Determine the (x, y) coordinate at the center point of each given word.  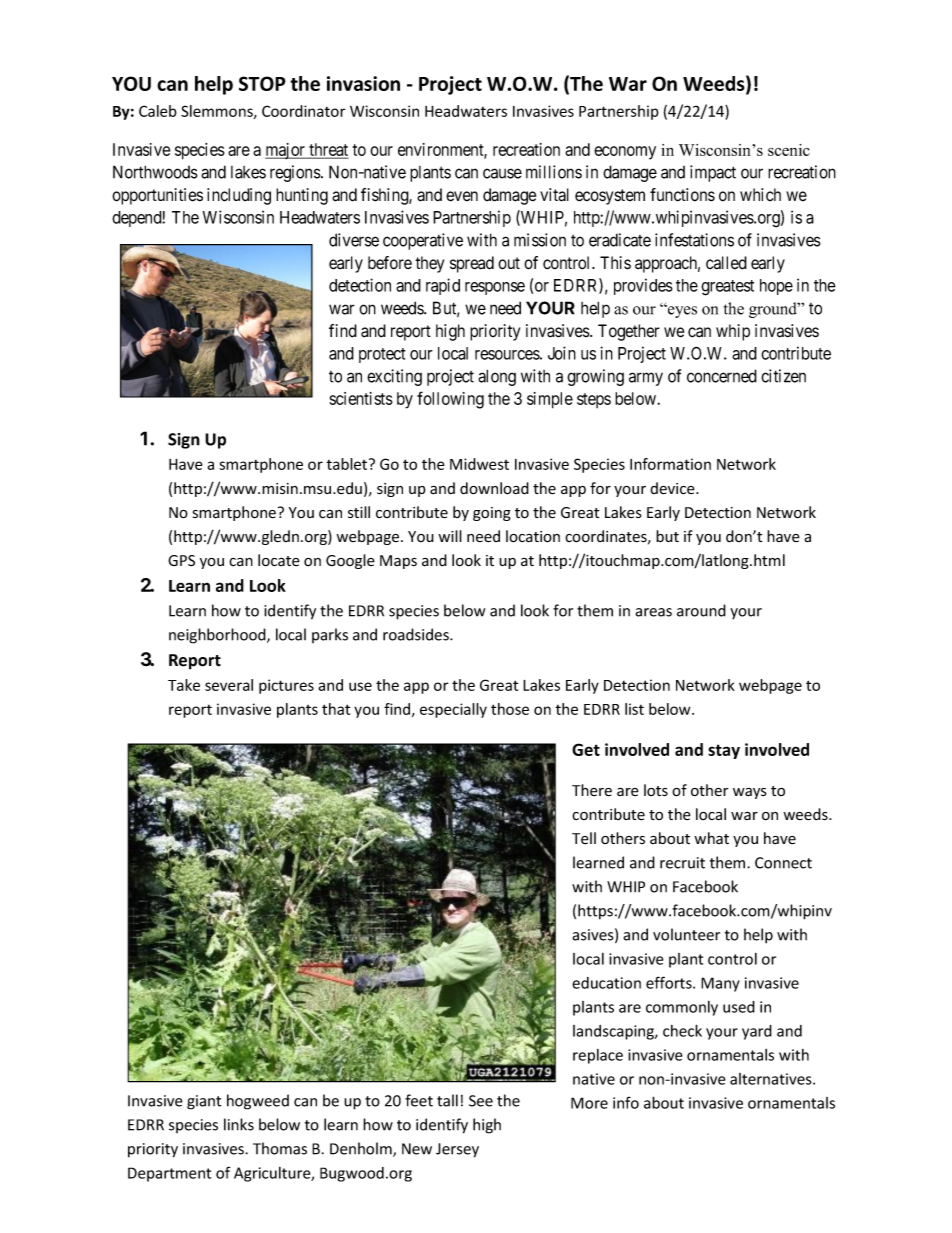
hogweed (258, 1102)
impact (713, 173)
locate (279, 560)
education (606, 983)
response (495, 288)
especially (453, 710)
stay (724, 751)
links (239, 1124)
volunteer (686, 934)
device (673, 488)
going (492, 514)
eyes (681, 311)
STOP (262, 83)
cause (502, 173)
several (229, 685)
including (239, 196)
